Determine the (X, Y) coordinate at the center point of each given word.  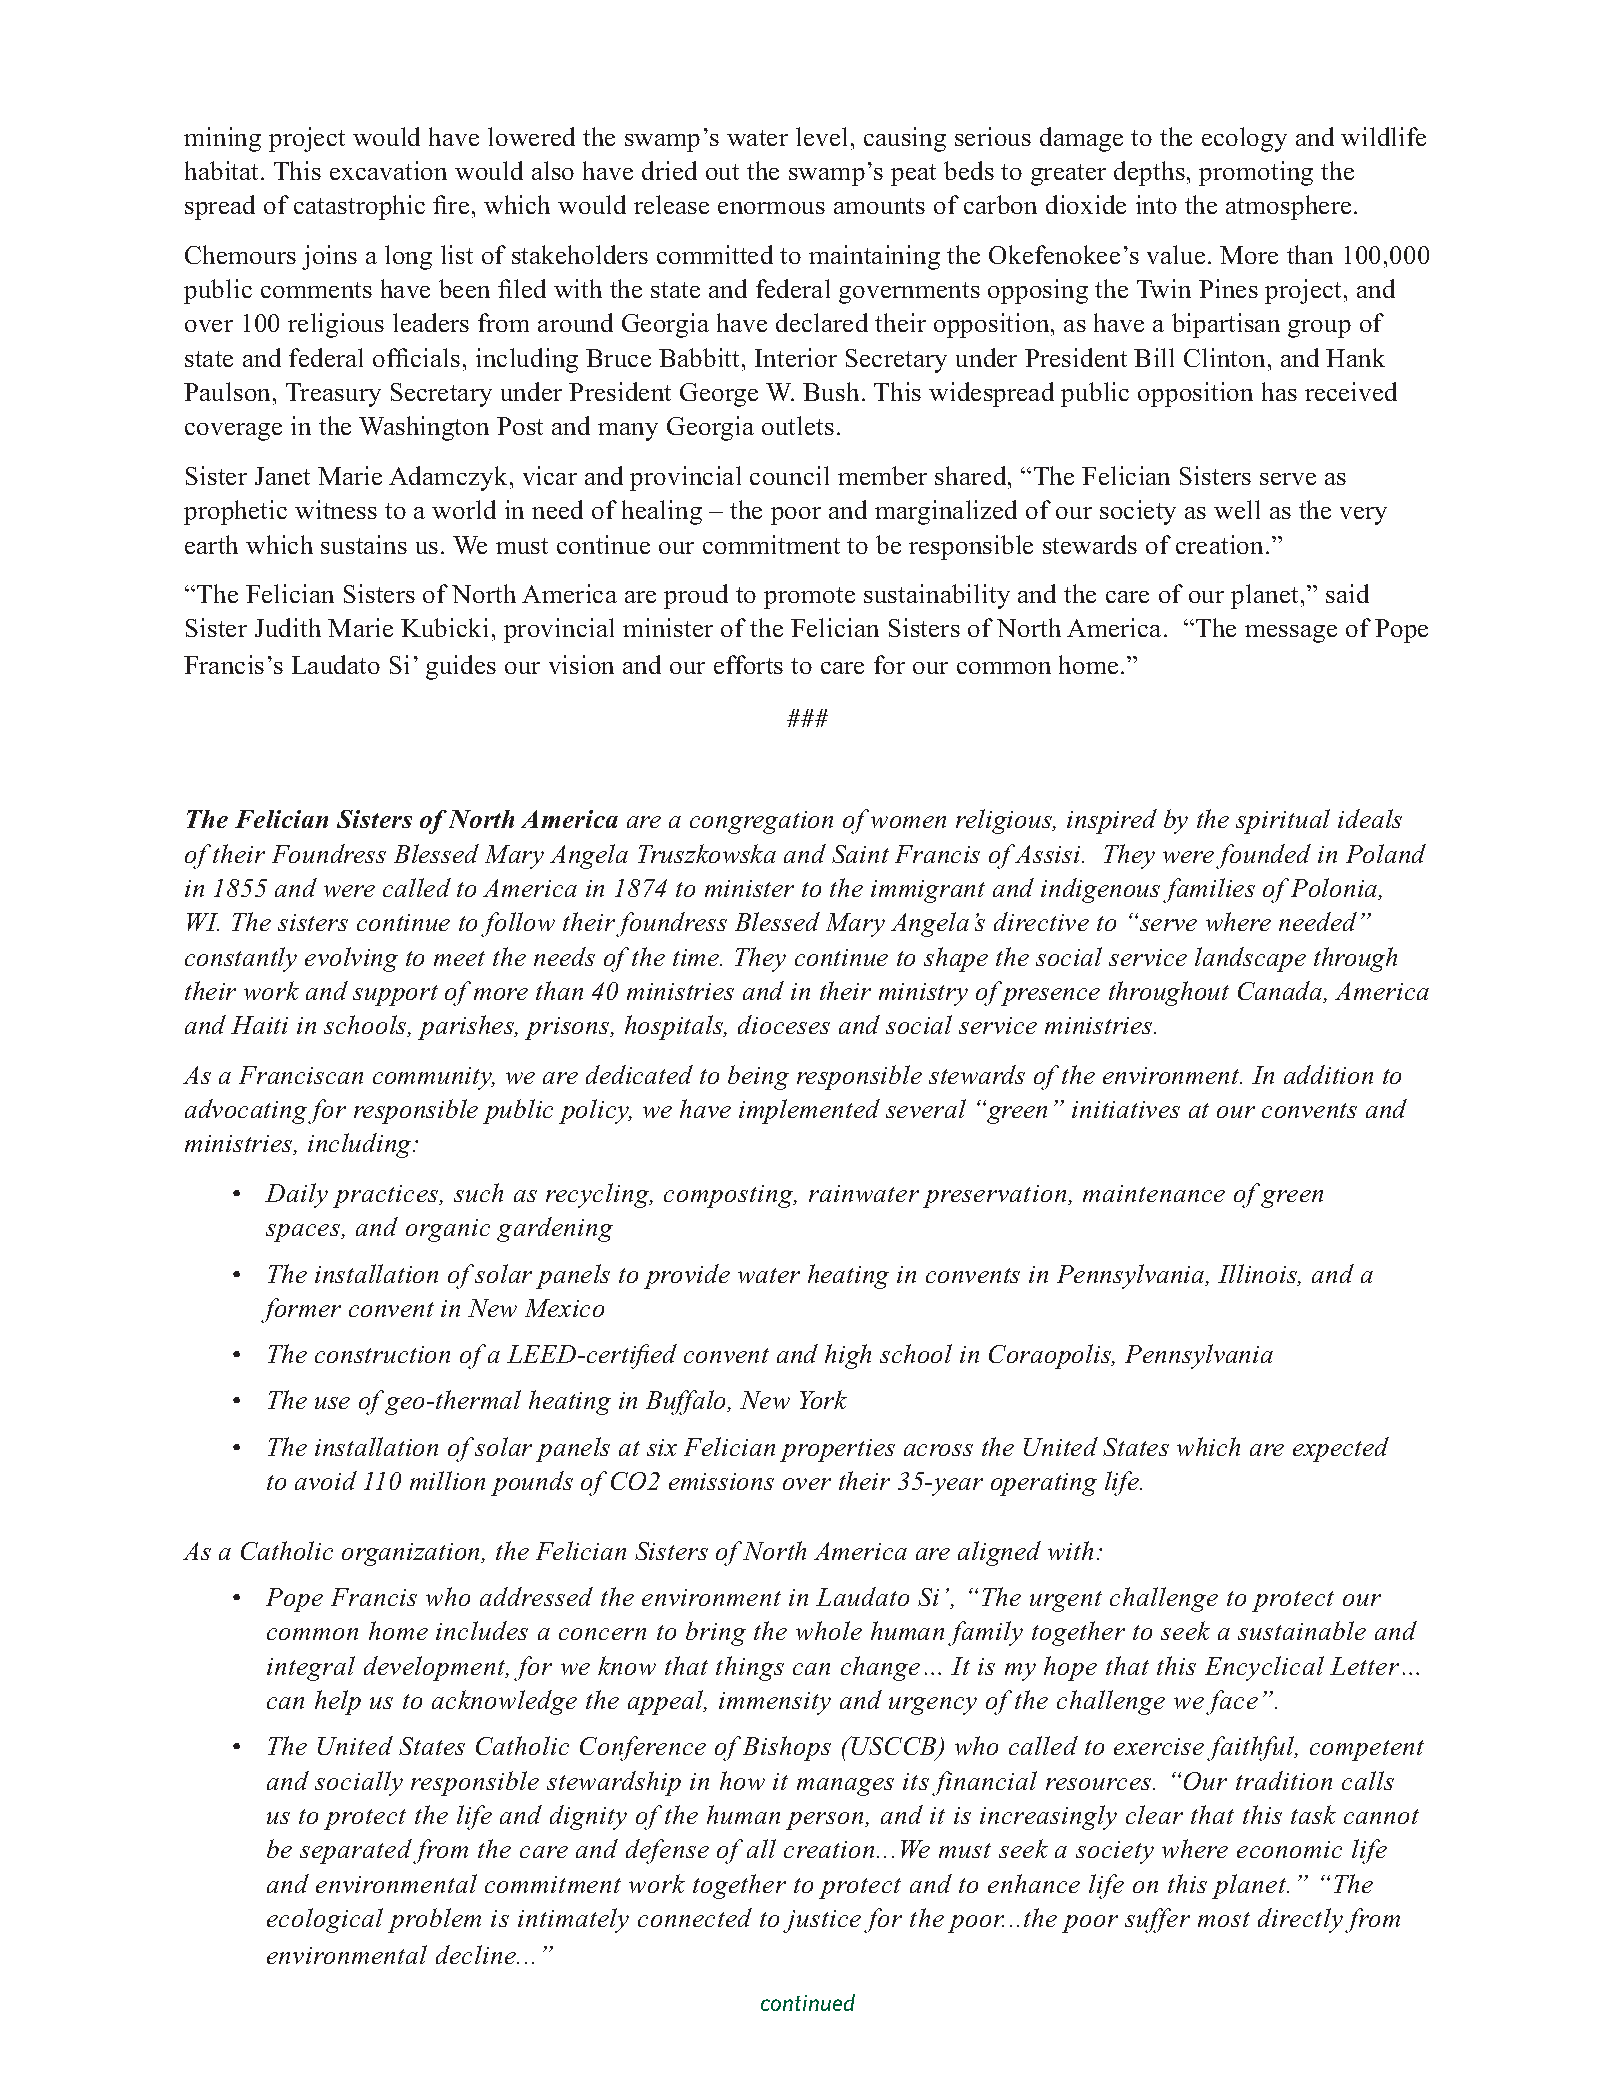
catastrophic (359, 207)
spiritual (1283, 821)
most (1224, 1919)
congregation (761, 822)
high (848, 1356)
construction (382, 1354)
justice (822, 1921)
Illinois (1258, 1275)
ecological (325, 1920)
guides (461, 667)
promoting (1256, 173)
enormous (771, 208)
